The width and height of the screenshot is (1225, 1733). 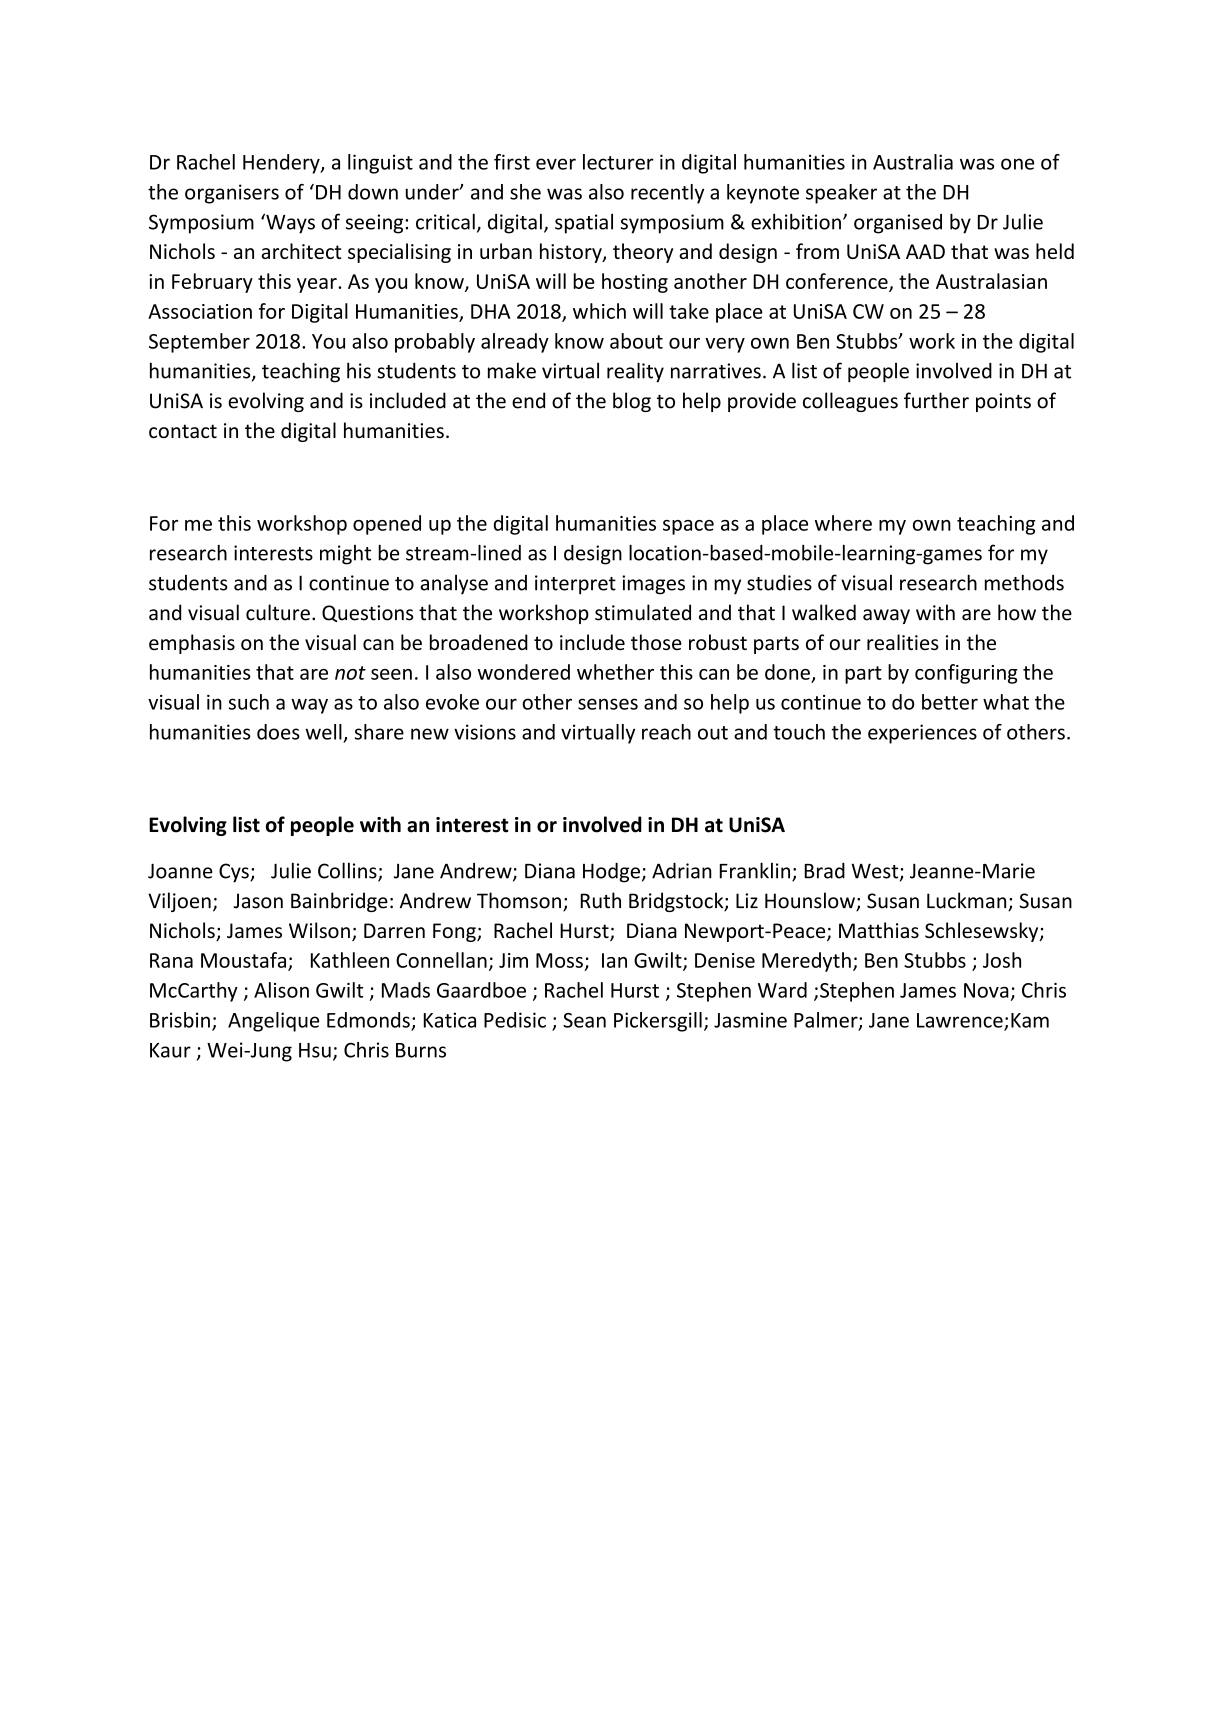 I want to click on culture, so click(x=278, y=612).
